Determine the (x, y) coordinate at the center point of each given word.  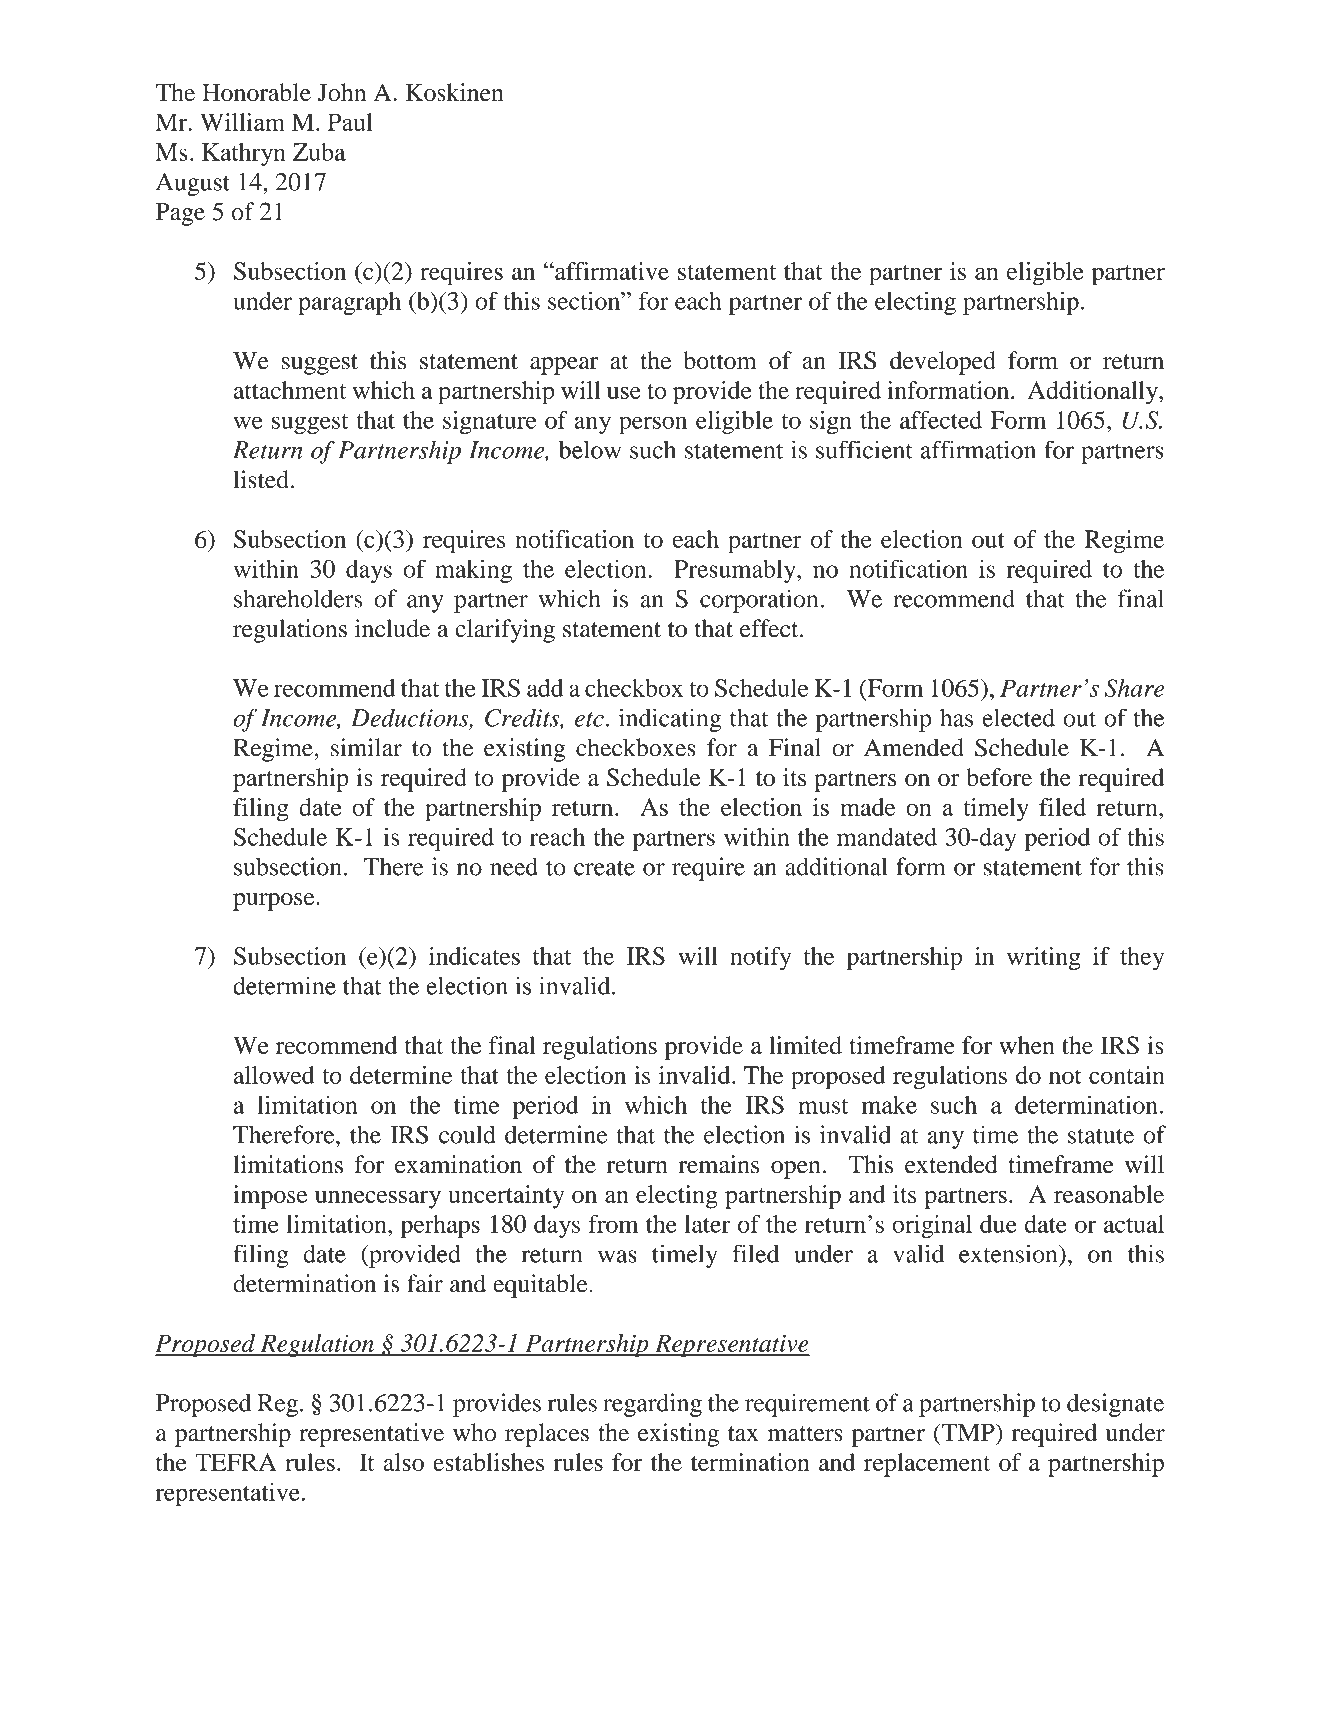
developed (943, 363)
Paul (350, 122)
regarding (652, 1405)
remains (718, 1164)
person (653, 425)
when (1027, 1045)
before (999, 777)
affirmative (611, 271)
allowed (274, 1075)
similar (366, 747)
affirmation (978, 449)
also (403, 1462)
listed (261, 479)
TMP (968, 1432)
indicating (670, 720)
